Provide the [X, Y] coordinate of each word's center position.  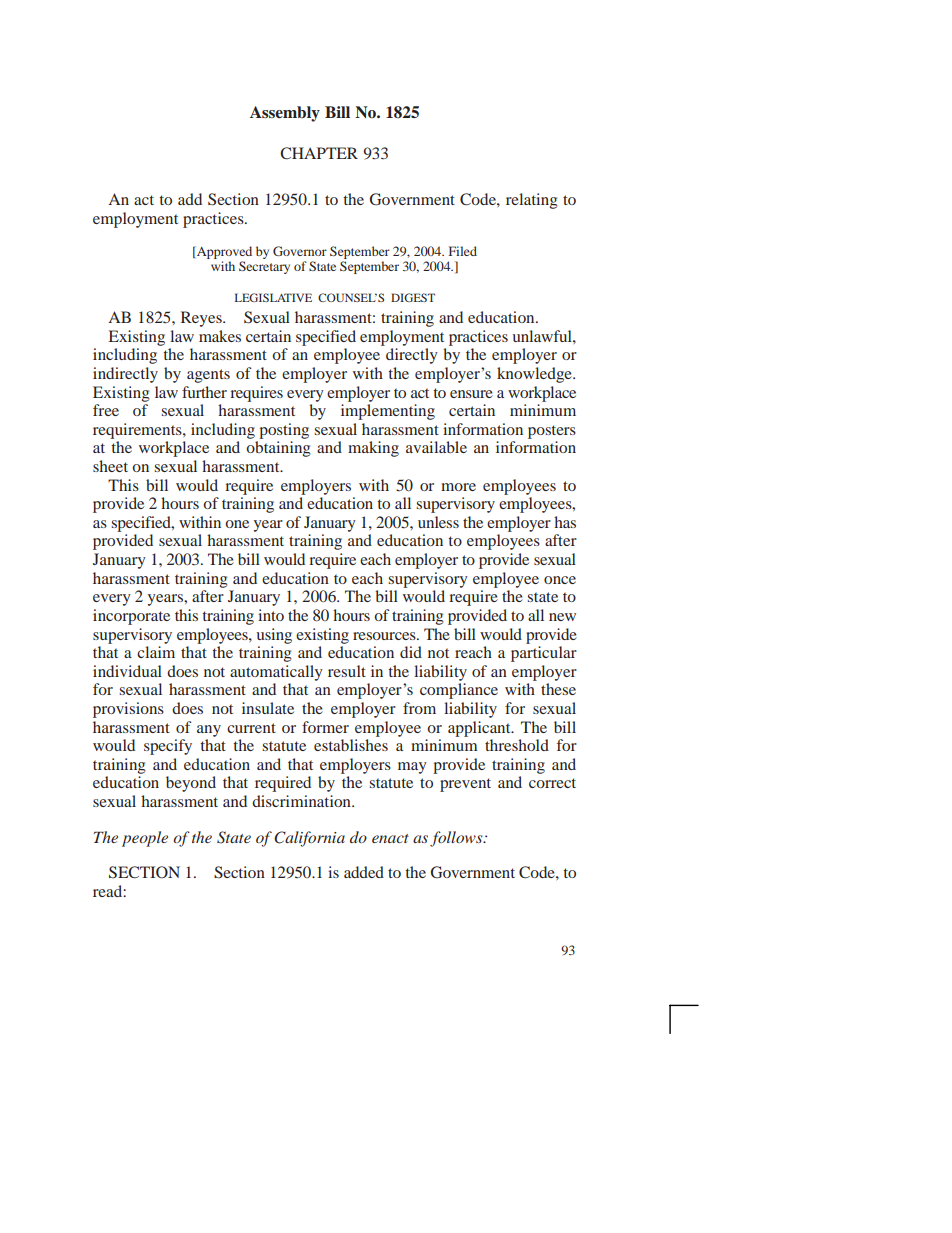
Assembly [285, 114]
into [271, 615]
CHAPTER [319, 153]
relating [532, 201]
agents [208, 376]
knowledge [535, 375]
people [145, 839]
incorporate [131, 617]
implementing [388, 412]
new [562, 617]
